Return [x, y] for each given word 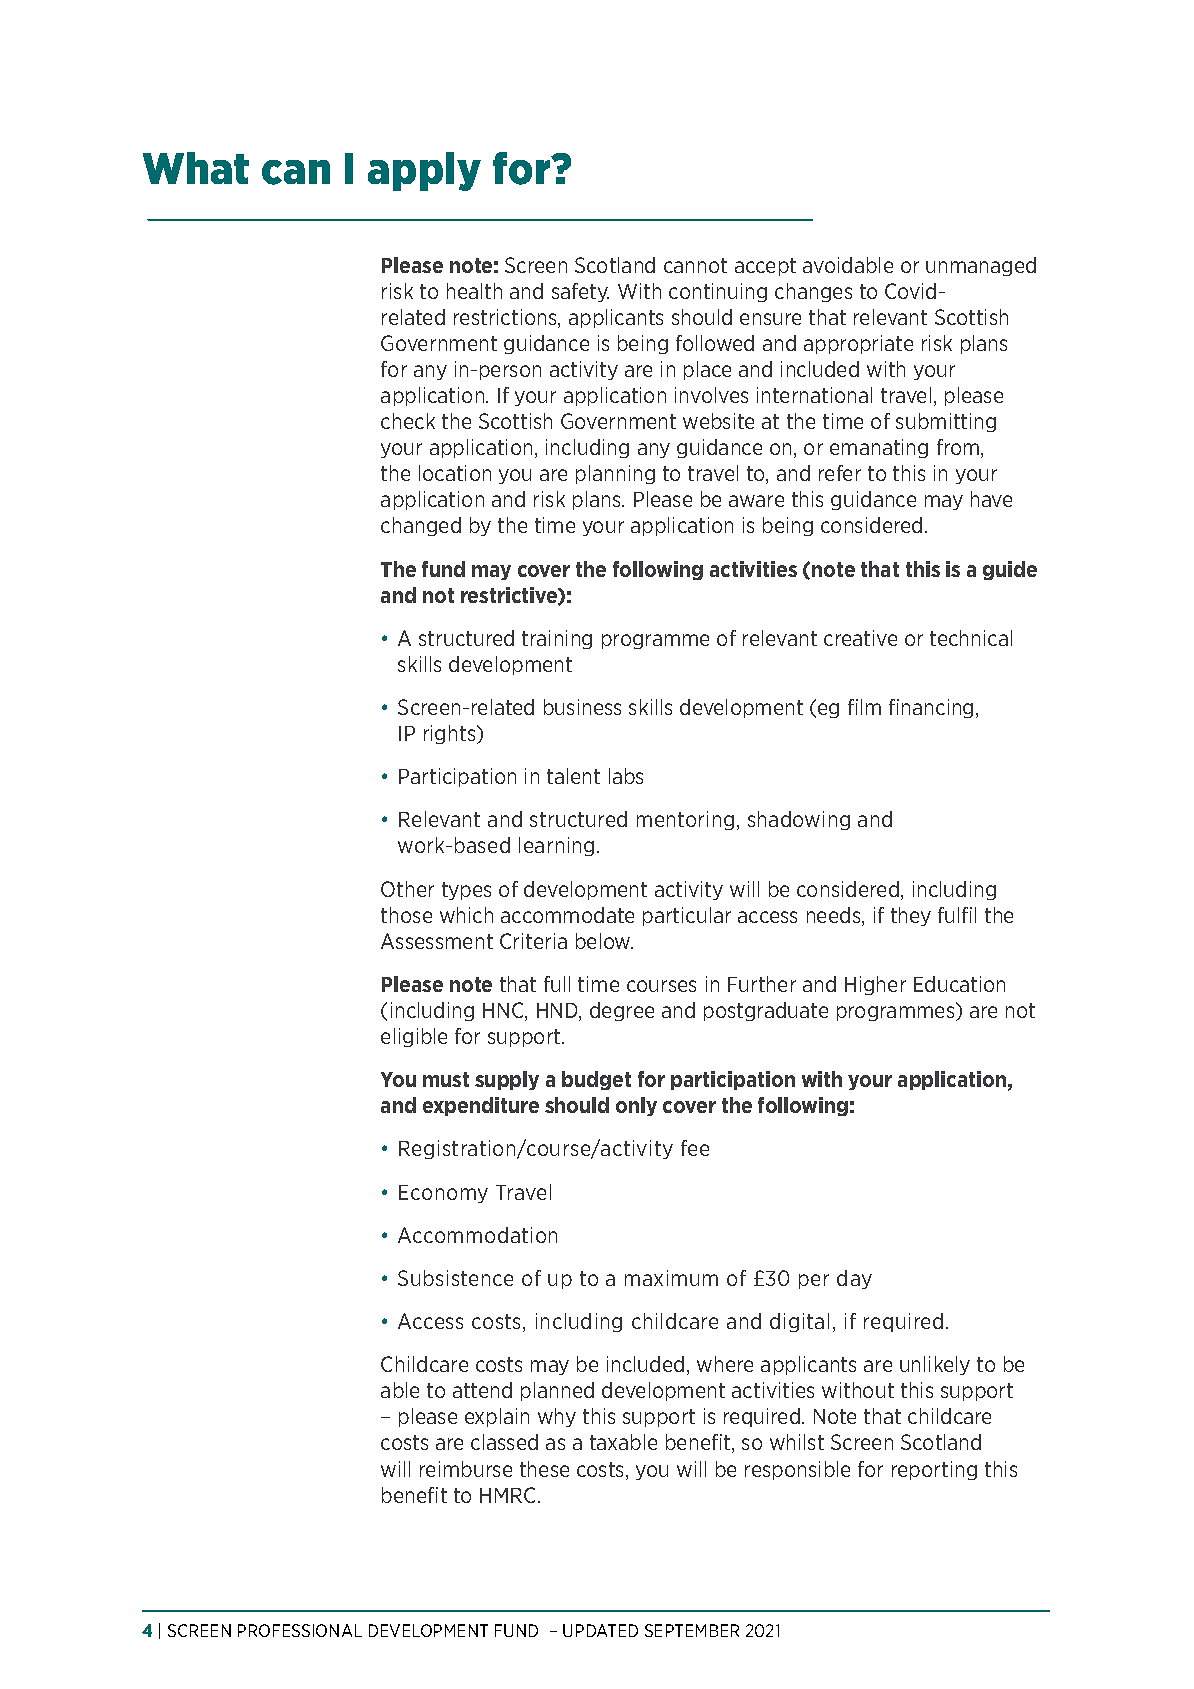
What [196, 168]
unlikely [935, 1365]
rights [451, 734]
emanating [879, 448]
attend [482, 1390]
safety [580, 292]
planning [615, 474]
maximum [671, 1278]
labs [626, 776]
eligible [414, 1037]
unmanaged [981, 266]
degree [622, 1011]
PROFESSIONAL [300, 1630]
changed [421, 526]
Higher [875, 985]
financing [931, 708]
